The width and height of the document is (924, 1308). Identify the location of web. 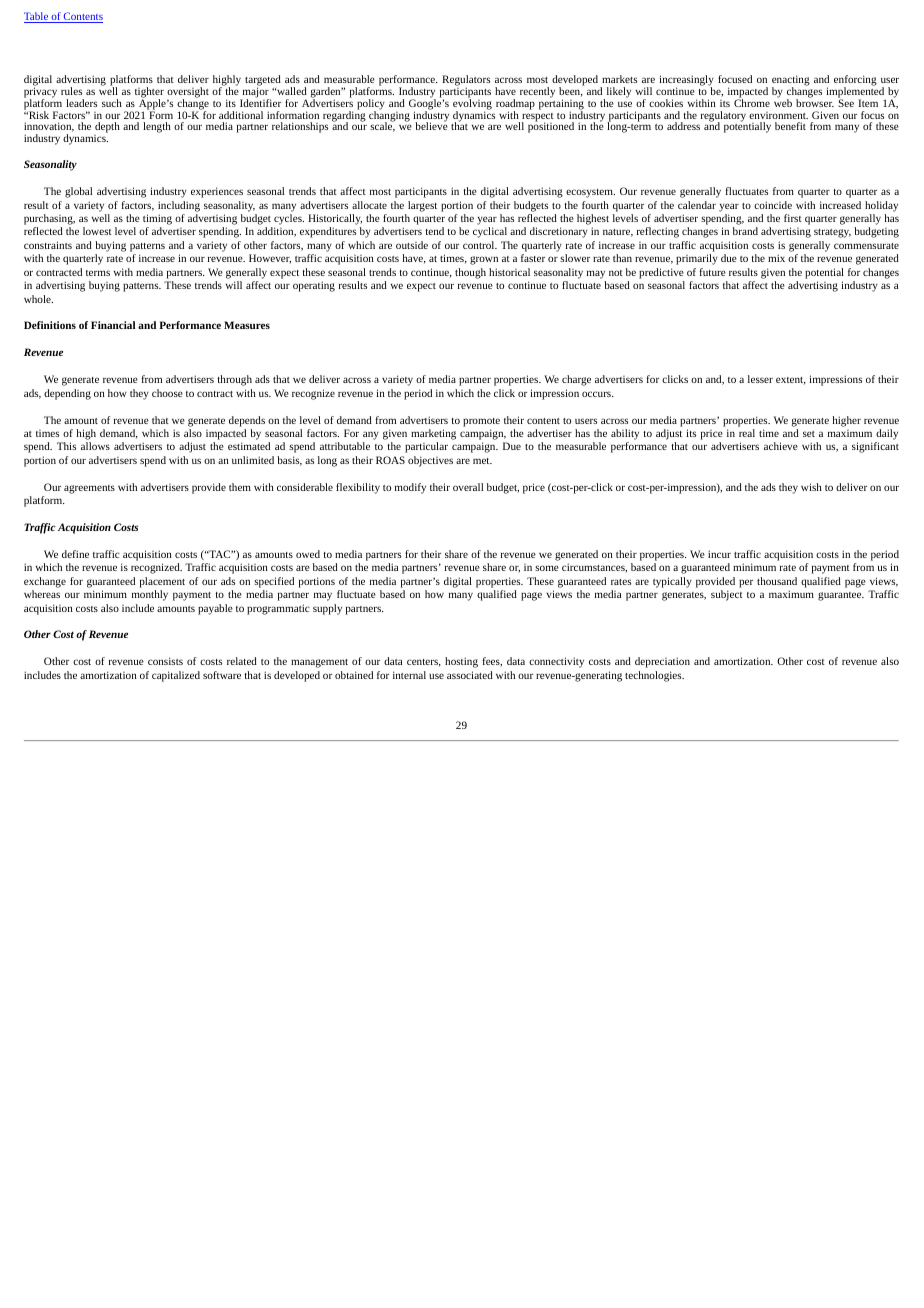
(783, 102).
